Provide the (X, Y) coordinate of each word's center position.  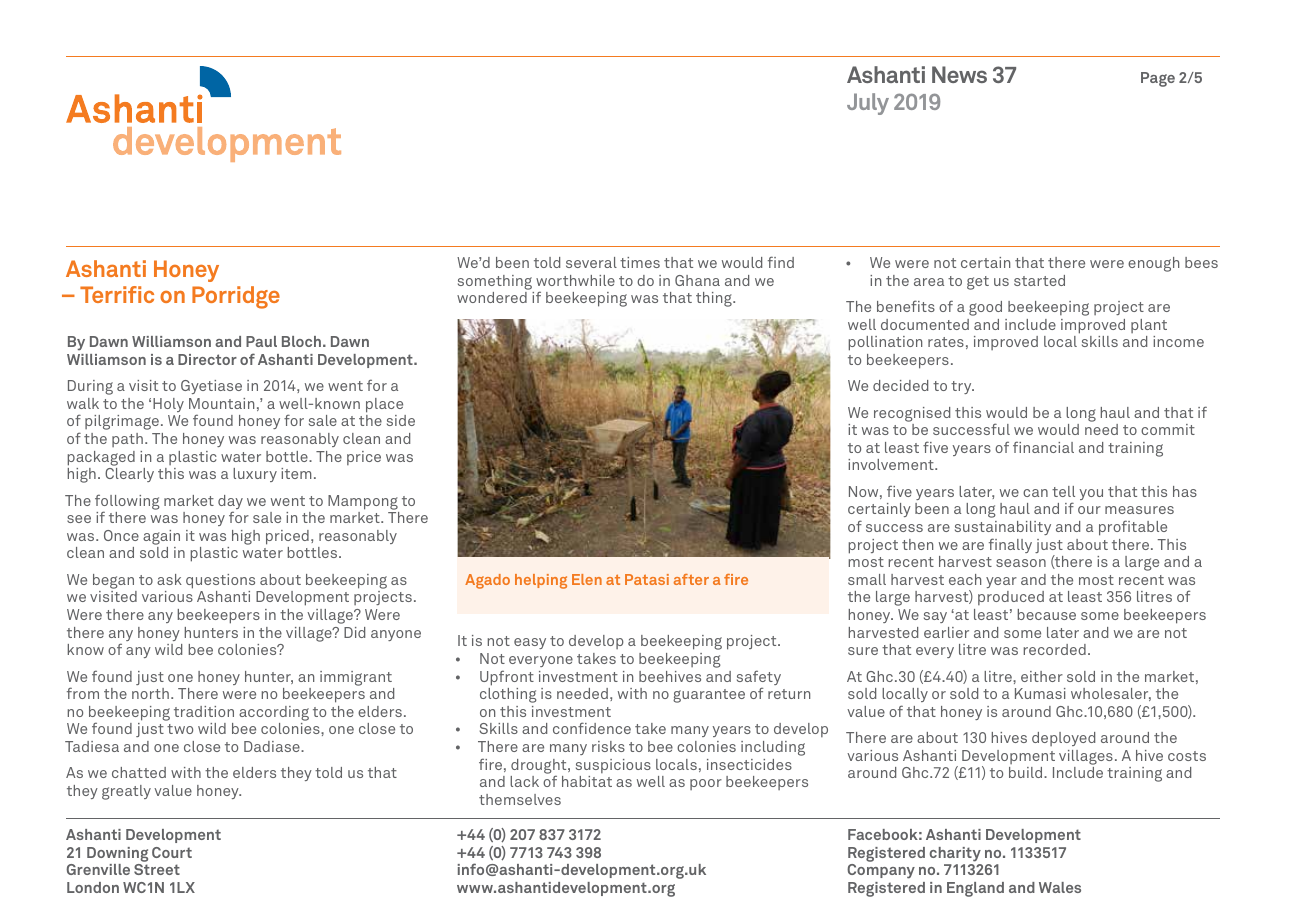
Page (1158, 79)
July (868, 104)
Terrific (117, 294)
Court (172, 852)
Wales (1060, 887)
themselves (520, 799)
